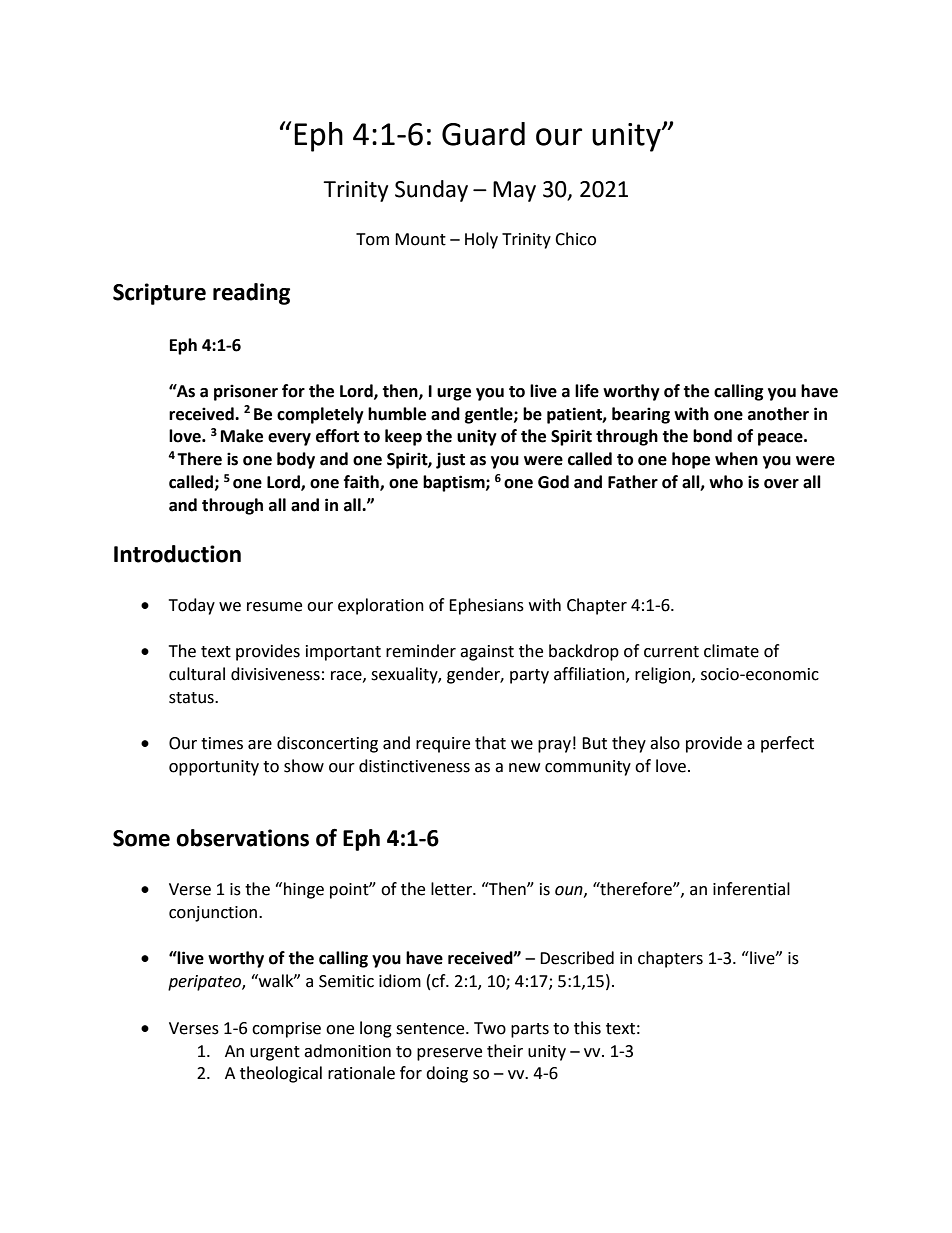 The image size is (952, 1233). I want to click on reading, so click(251, 294).
